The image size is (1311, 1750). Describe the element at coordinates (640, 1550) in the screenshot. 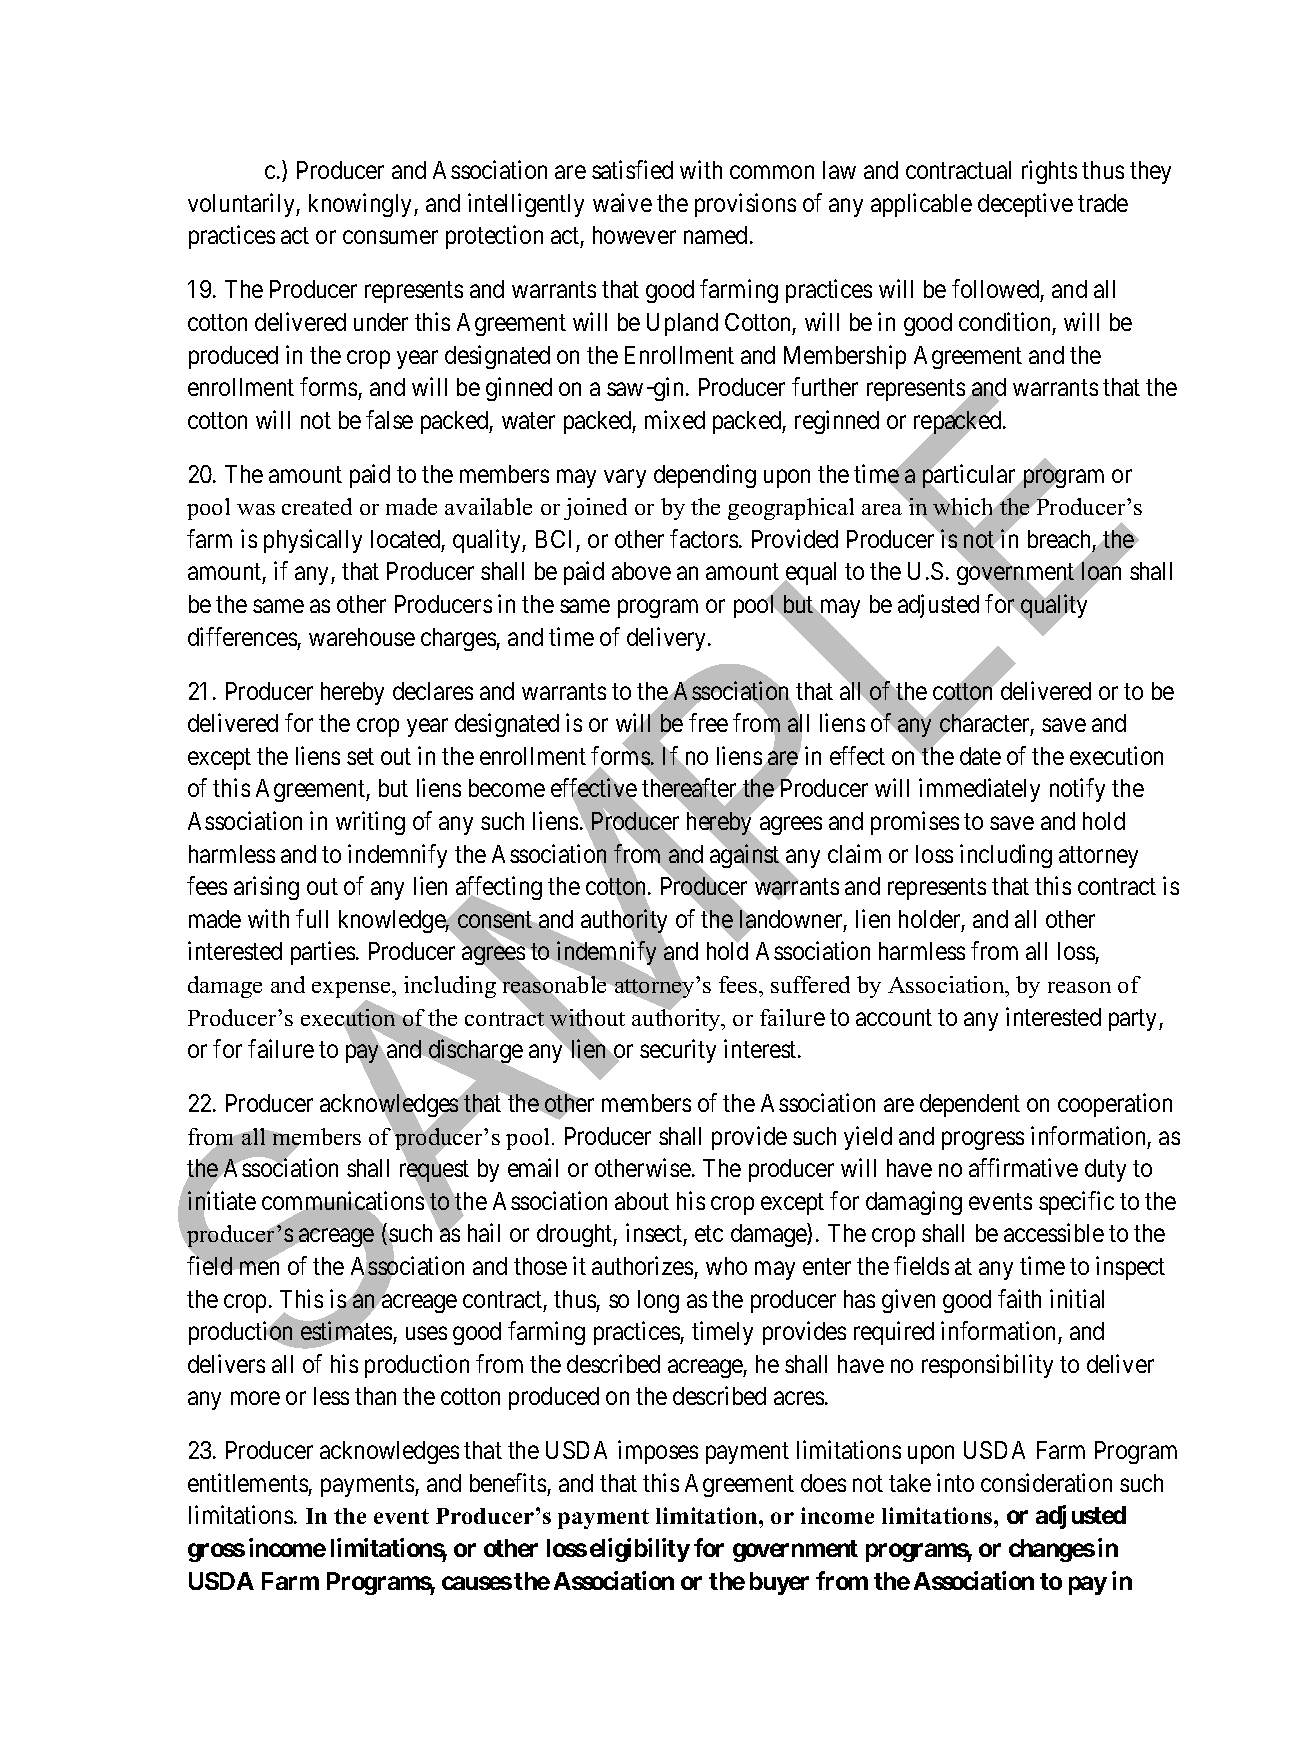

I see `eligibility` at that location.
